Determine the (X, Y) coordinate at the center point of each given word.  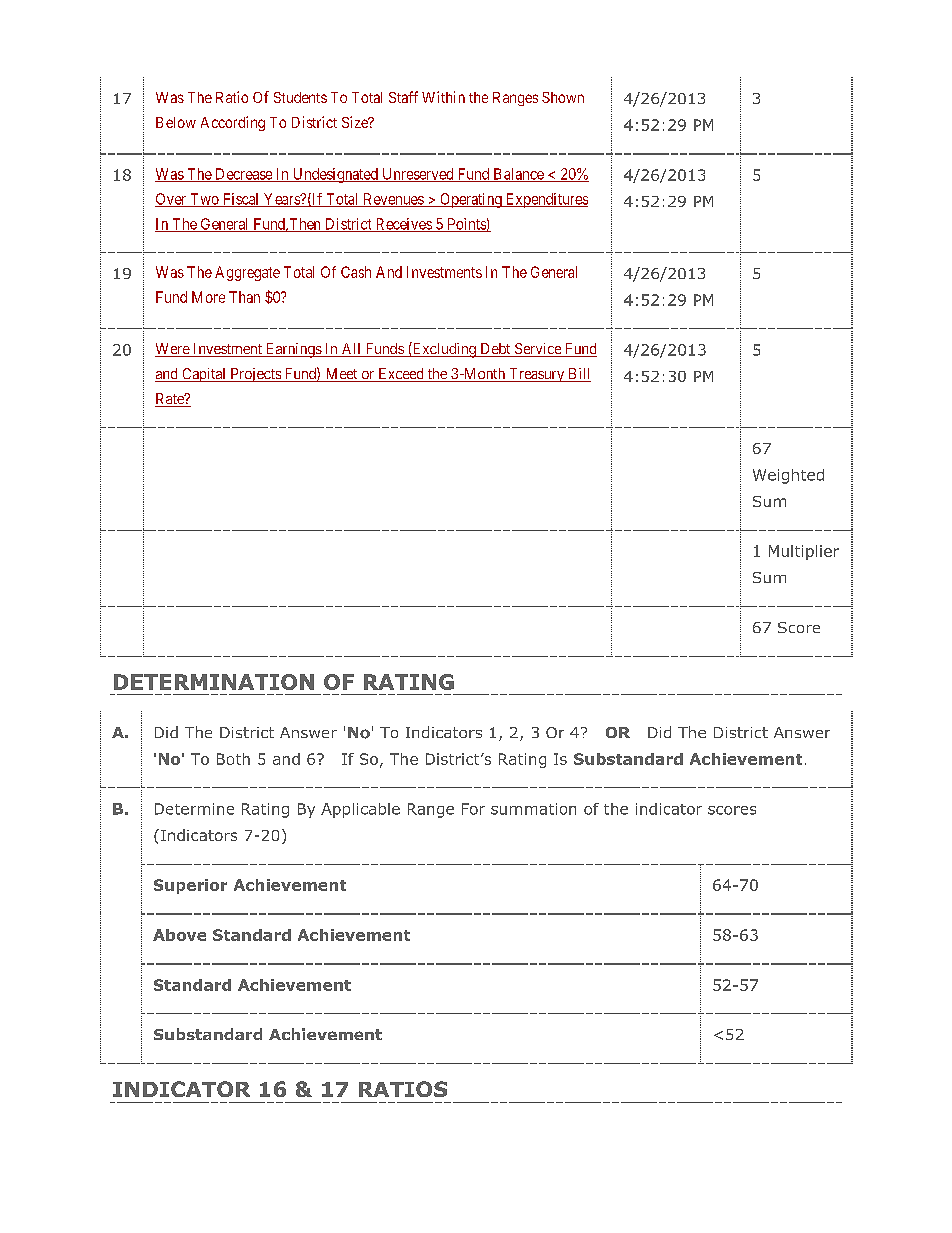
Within (443, 97)
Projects (255, 375)
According (233, 123)
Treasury (536, 375)
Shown (563, 97)
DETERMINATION (214, 682)
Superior (190, 886)
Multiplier (804, 552)
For (473, 809)
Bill (578, 375)
